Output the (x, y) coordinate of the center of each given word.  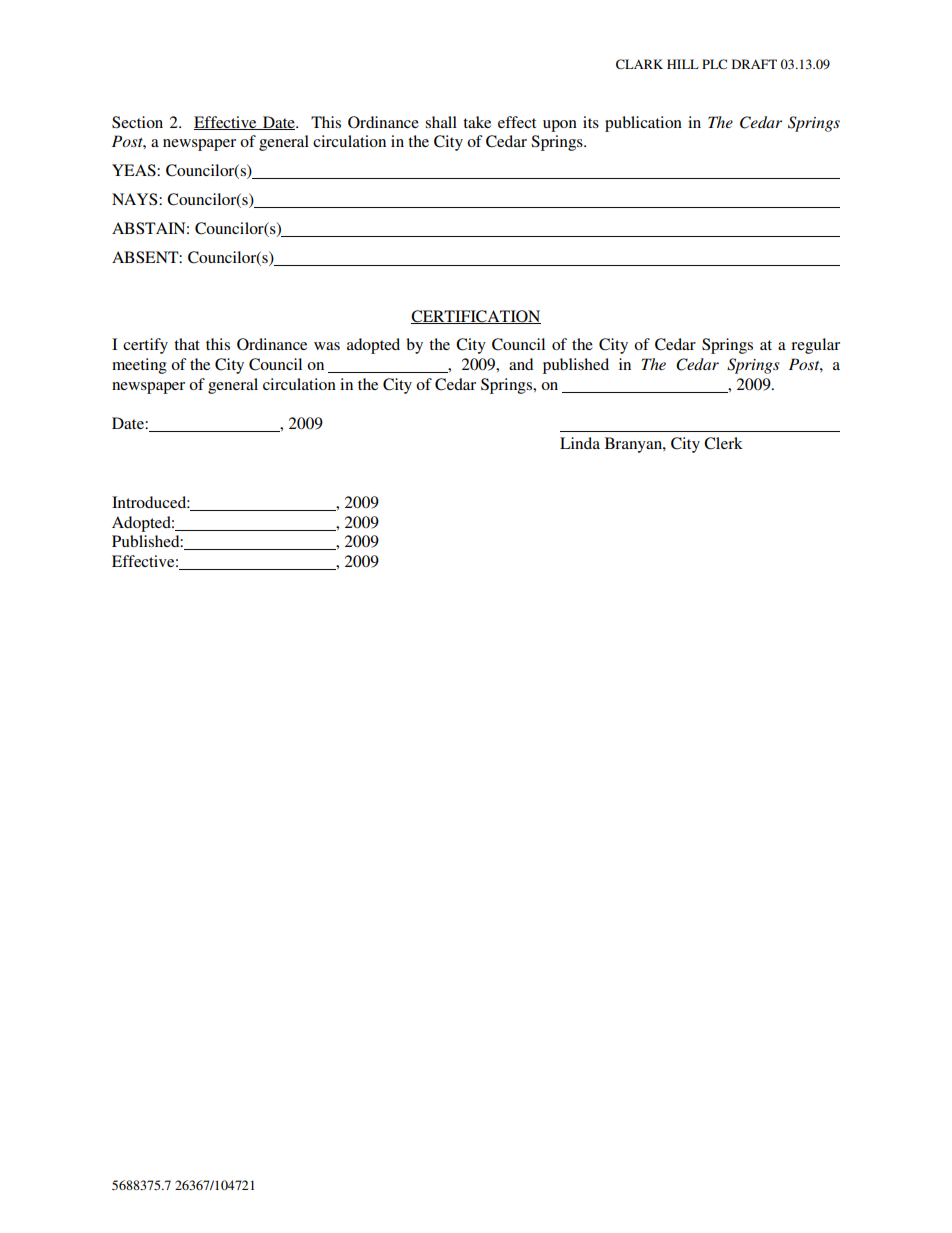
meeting (139, 366)
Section (137, 122)
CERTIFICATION (476, 317)
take (477, 122)
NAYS (136, 199)
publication (643, 124)
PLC (714, 64)
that (187, 344)
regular (815, 346)
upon (560, 126)
